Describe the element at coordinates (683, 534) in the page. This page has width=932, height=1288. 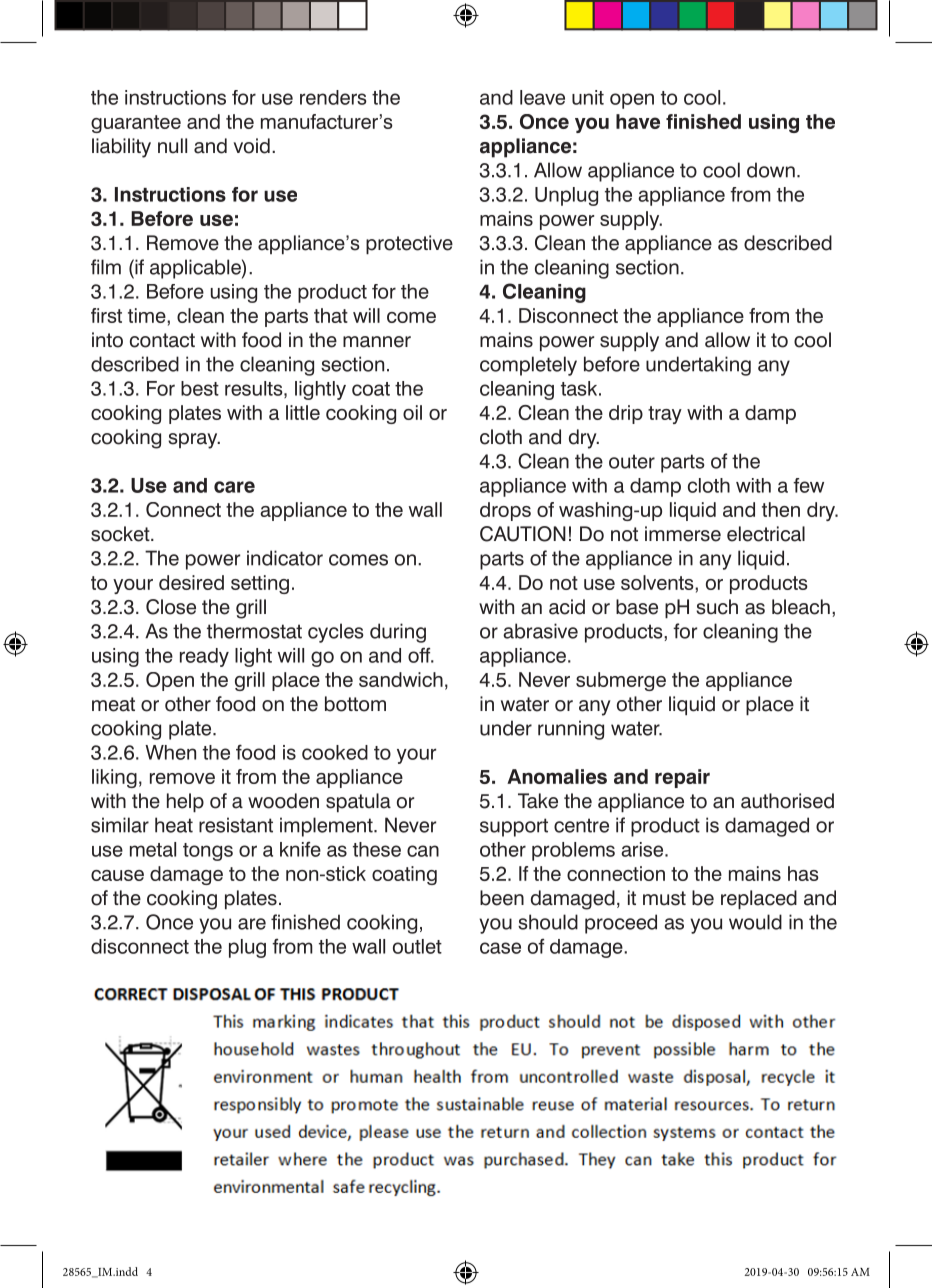
I see `immerse` at that location.
